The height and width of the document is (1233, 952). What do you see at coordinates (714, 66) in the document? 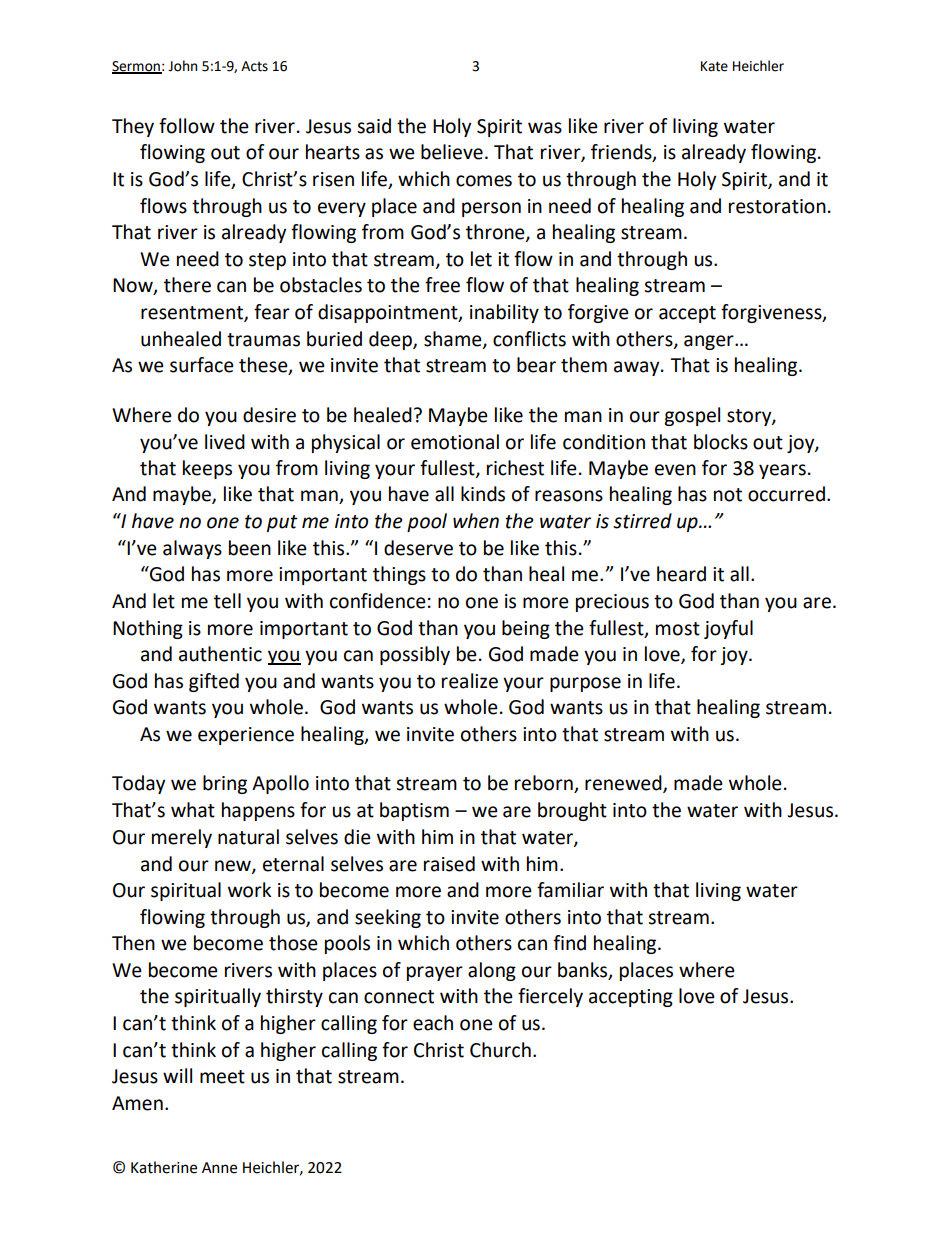
I see `Kate` at bounding box center [714, 66].
